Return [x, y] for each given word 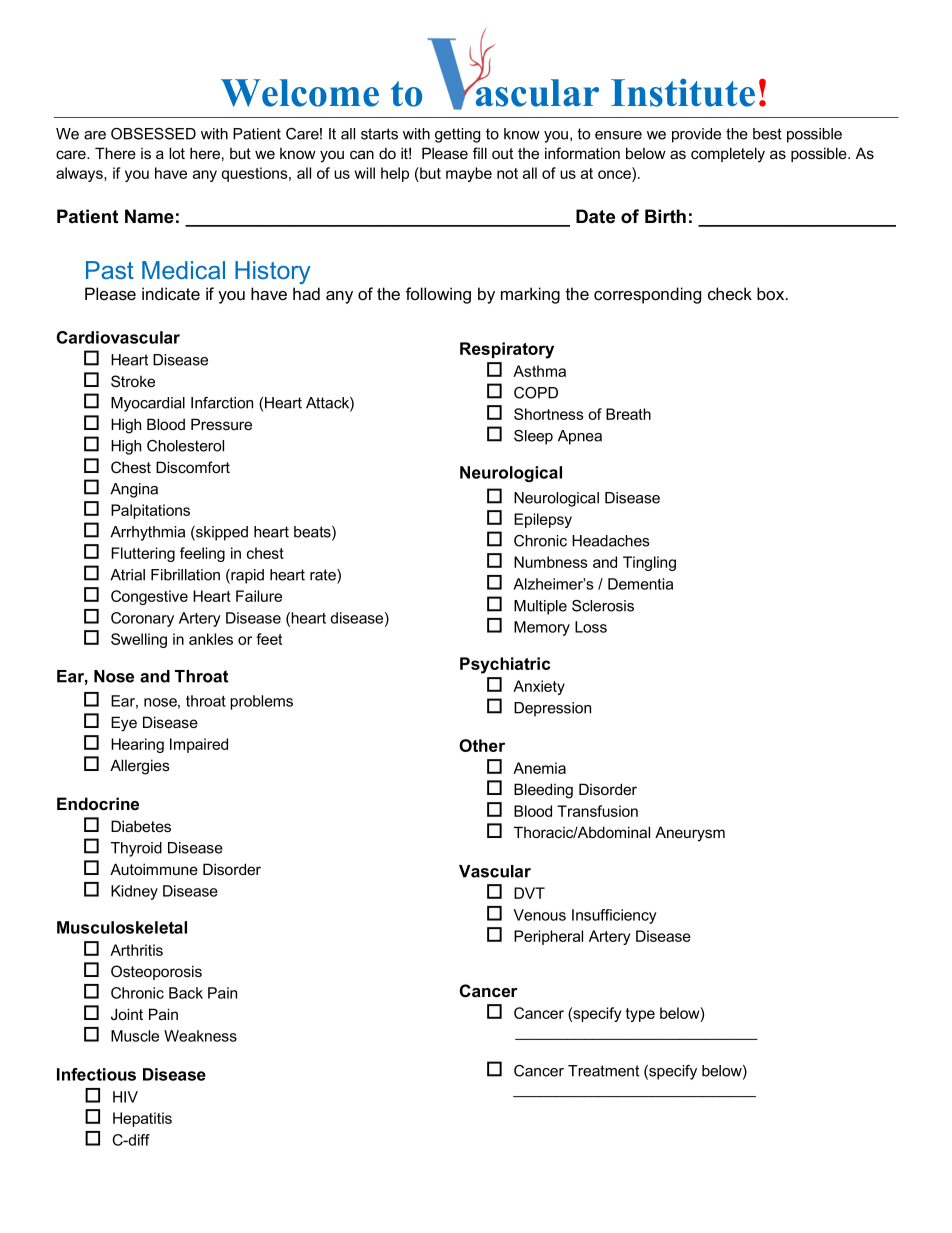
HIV [125, 1097]
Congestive [149, 597]
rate [324, 576]
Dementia [640, 584]
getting [457, 135]
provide [696, 135]
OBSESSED [153, 134]
